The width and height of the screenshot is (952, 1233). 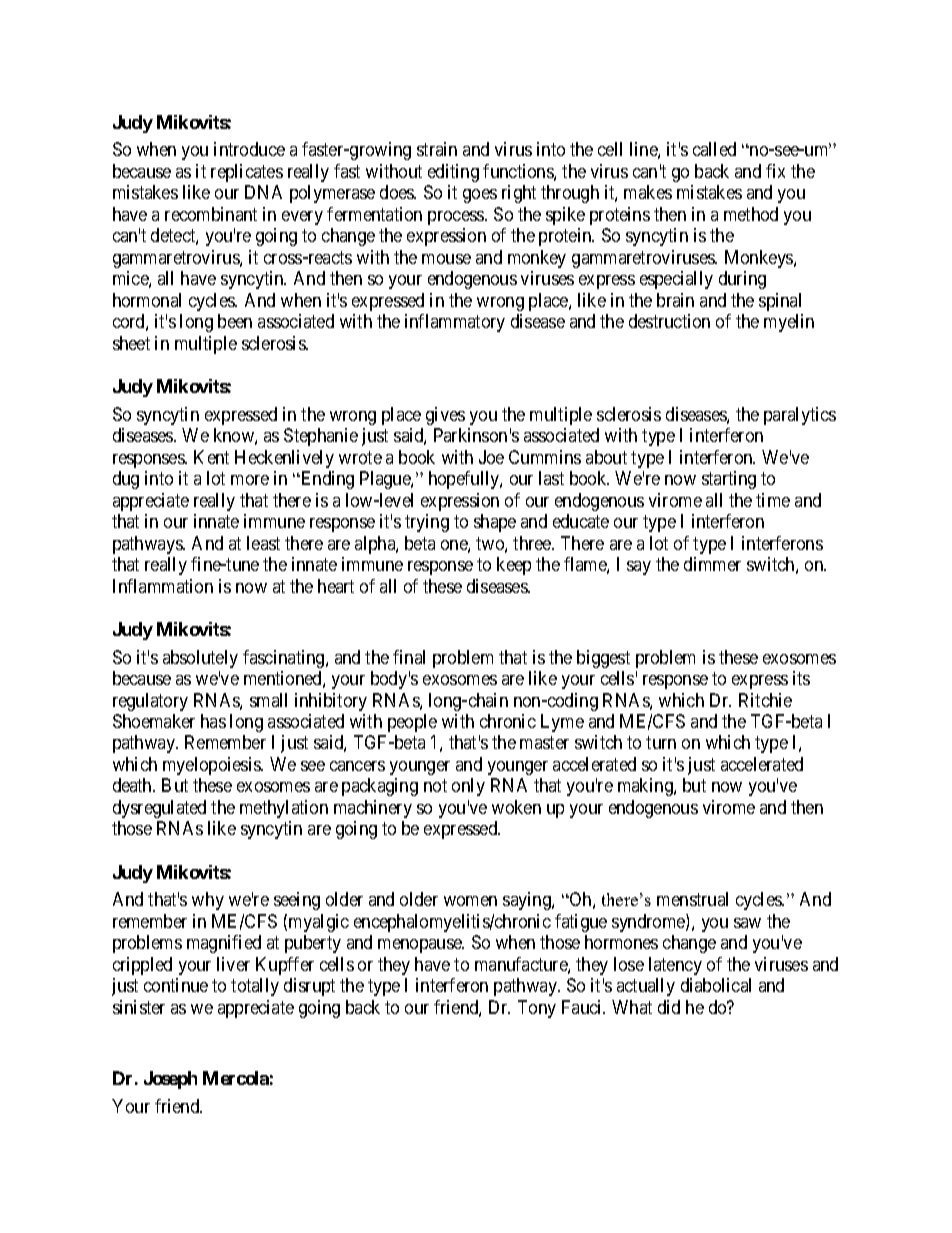 What do you see at coordinates (714, 149) in the screenshot?
I see `called` at bounding box center [714, 149].
